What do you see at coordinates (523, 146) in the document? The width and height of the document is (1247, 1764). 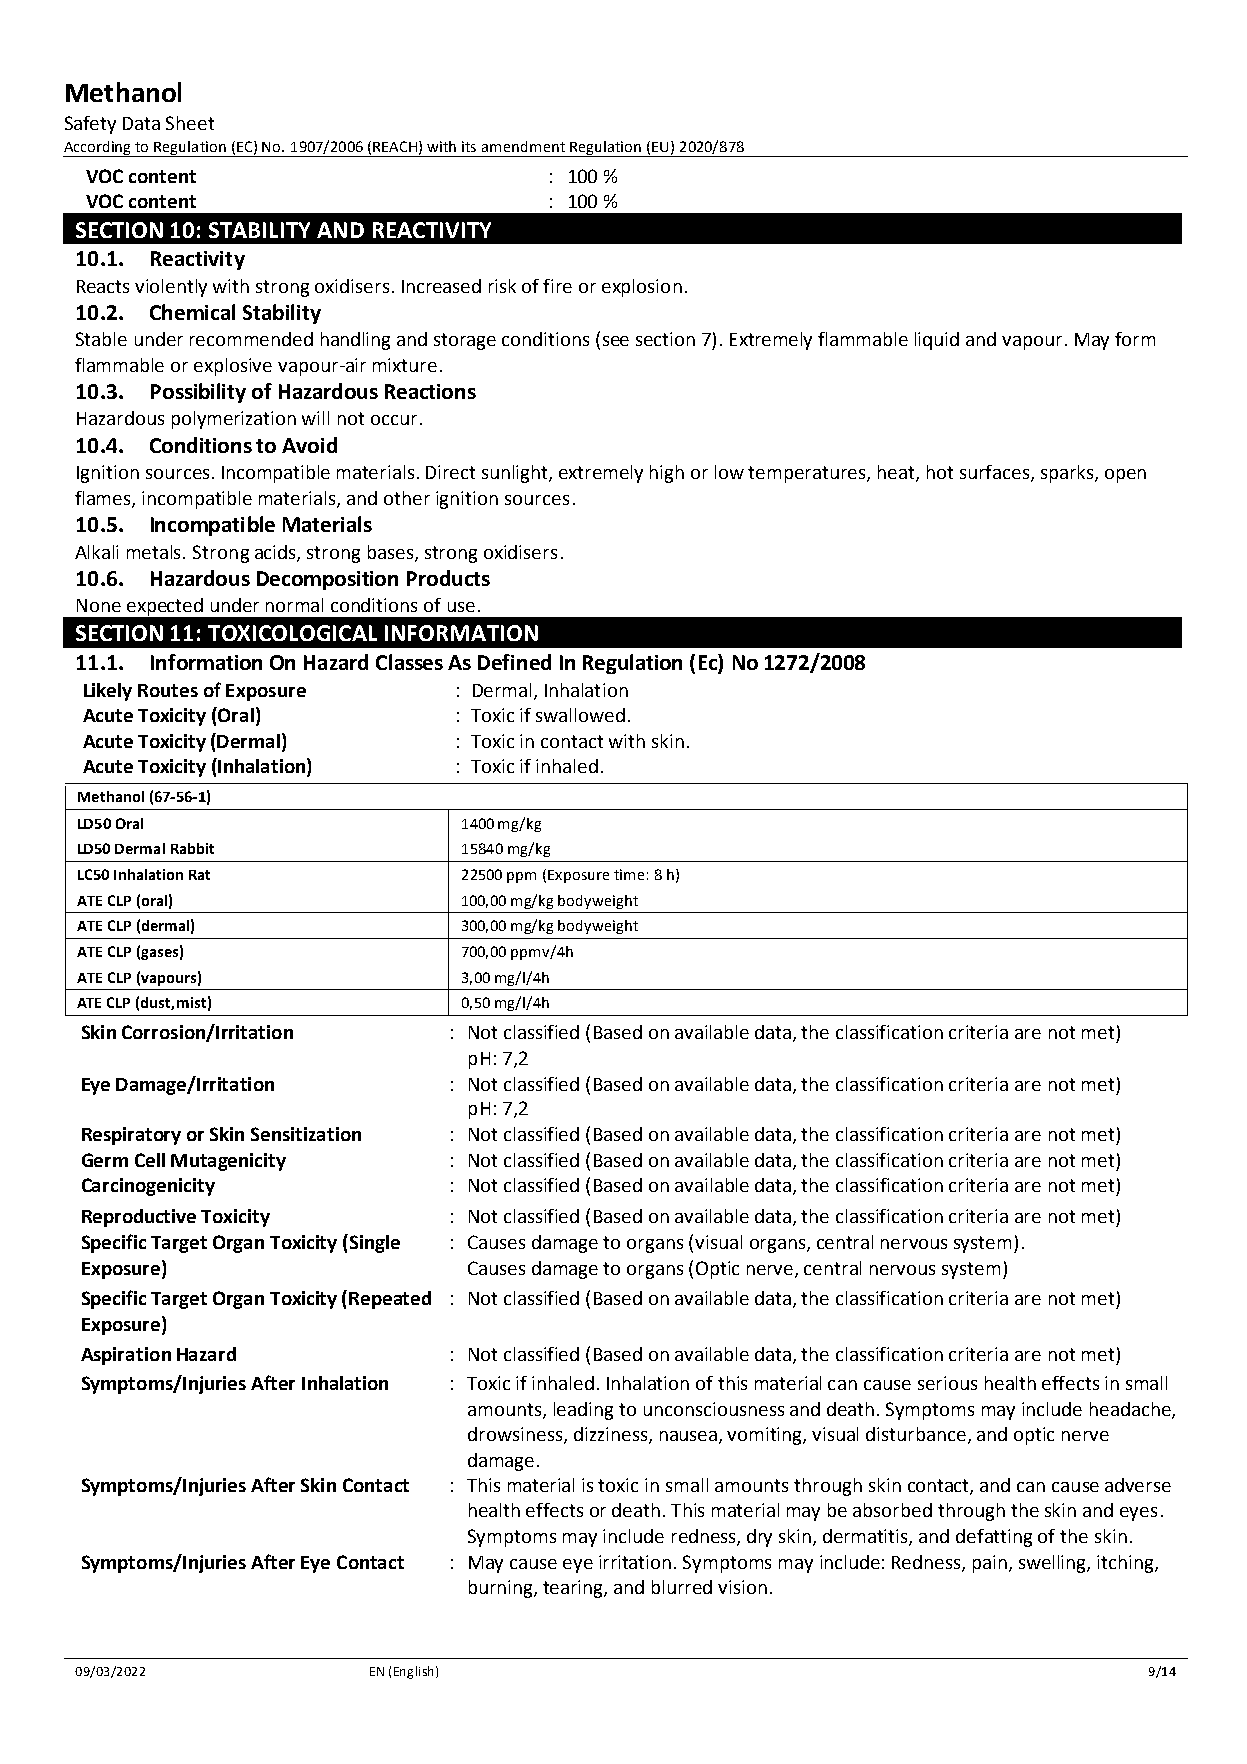 I see `amendment` at bounding box center [523, 146].
